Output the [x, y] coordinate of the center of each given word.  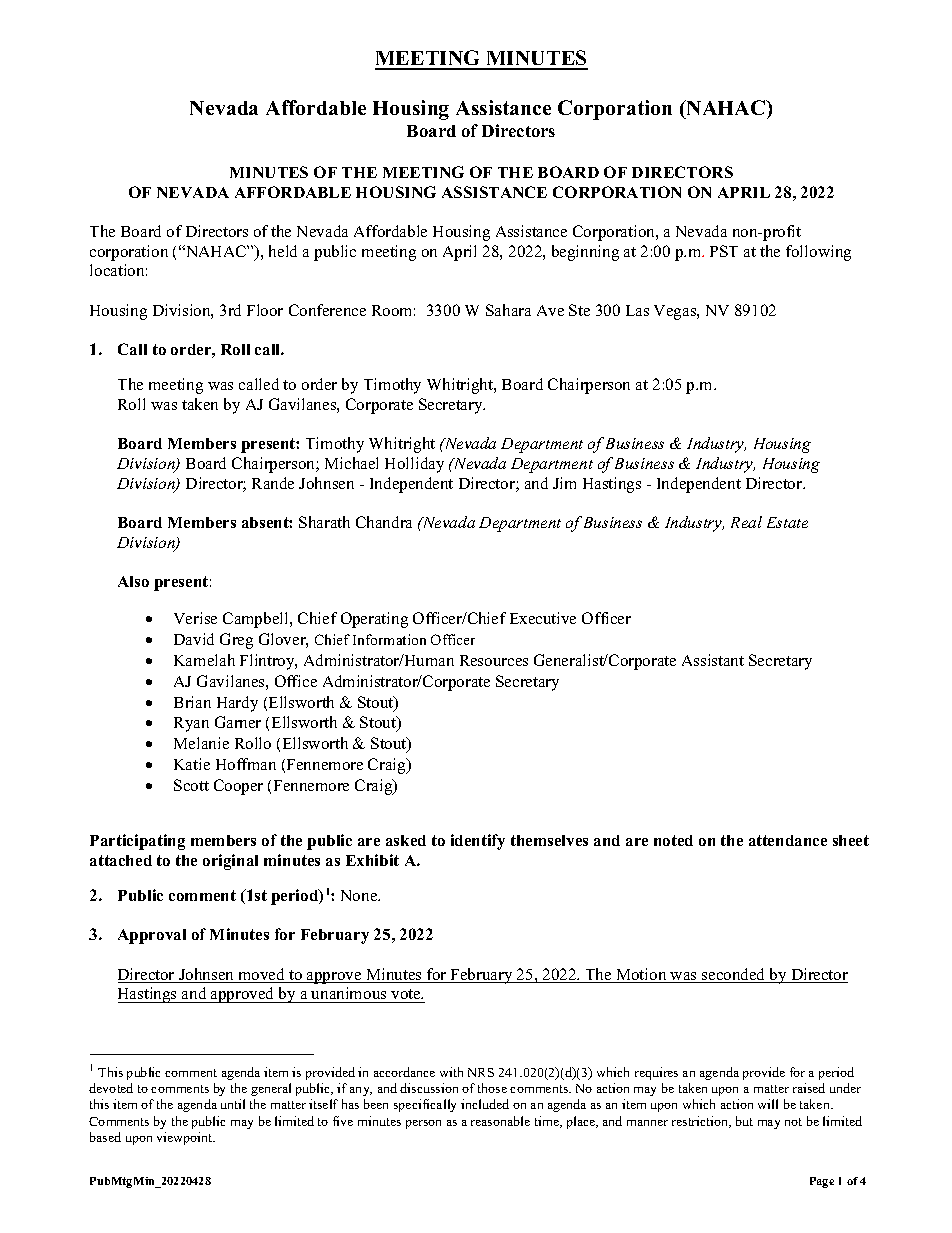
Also [133, 581]
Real [746, 522]
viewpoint [186, 1138]
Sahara [508, 310]
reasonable [500, 1121]
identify [478, 842]
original [230, 862]
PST [724, 251]
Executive [543, 618]
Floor [265, 310]
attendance [788, 840]
